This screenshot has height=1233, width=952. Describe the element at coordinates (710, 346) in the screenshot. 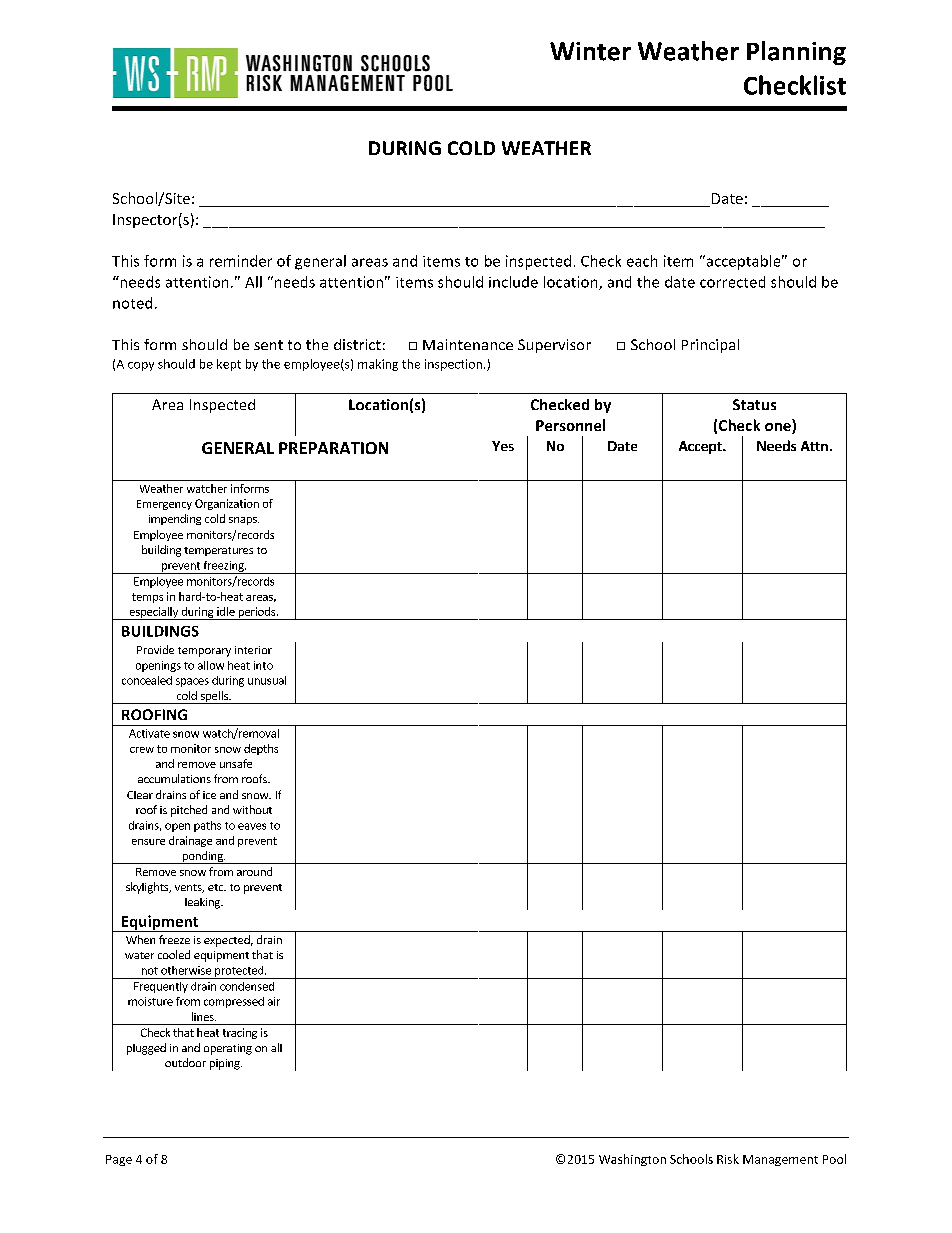

I see `Principal` at that location.
